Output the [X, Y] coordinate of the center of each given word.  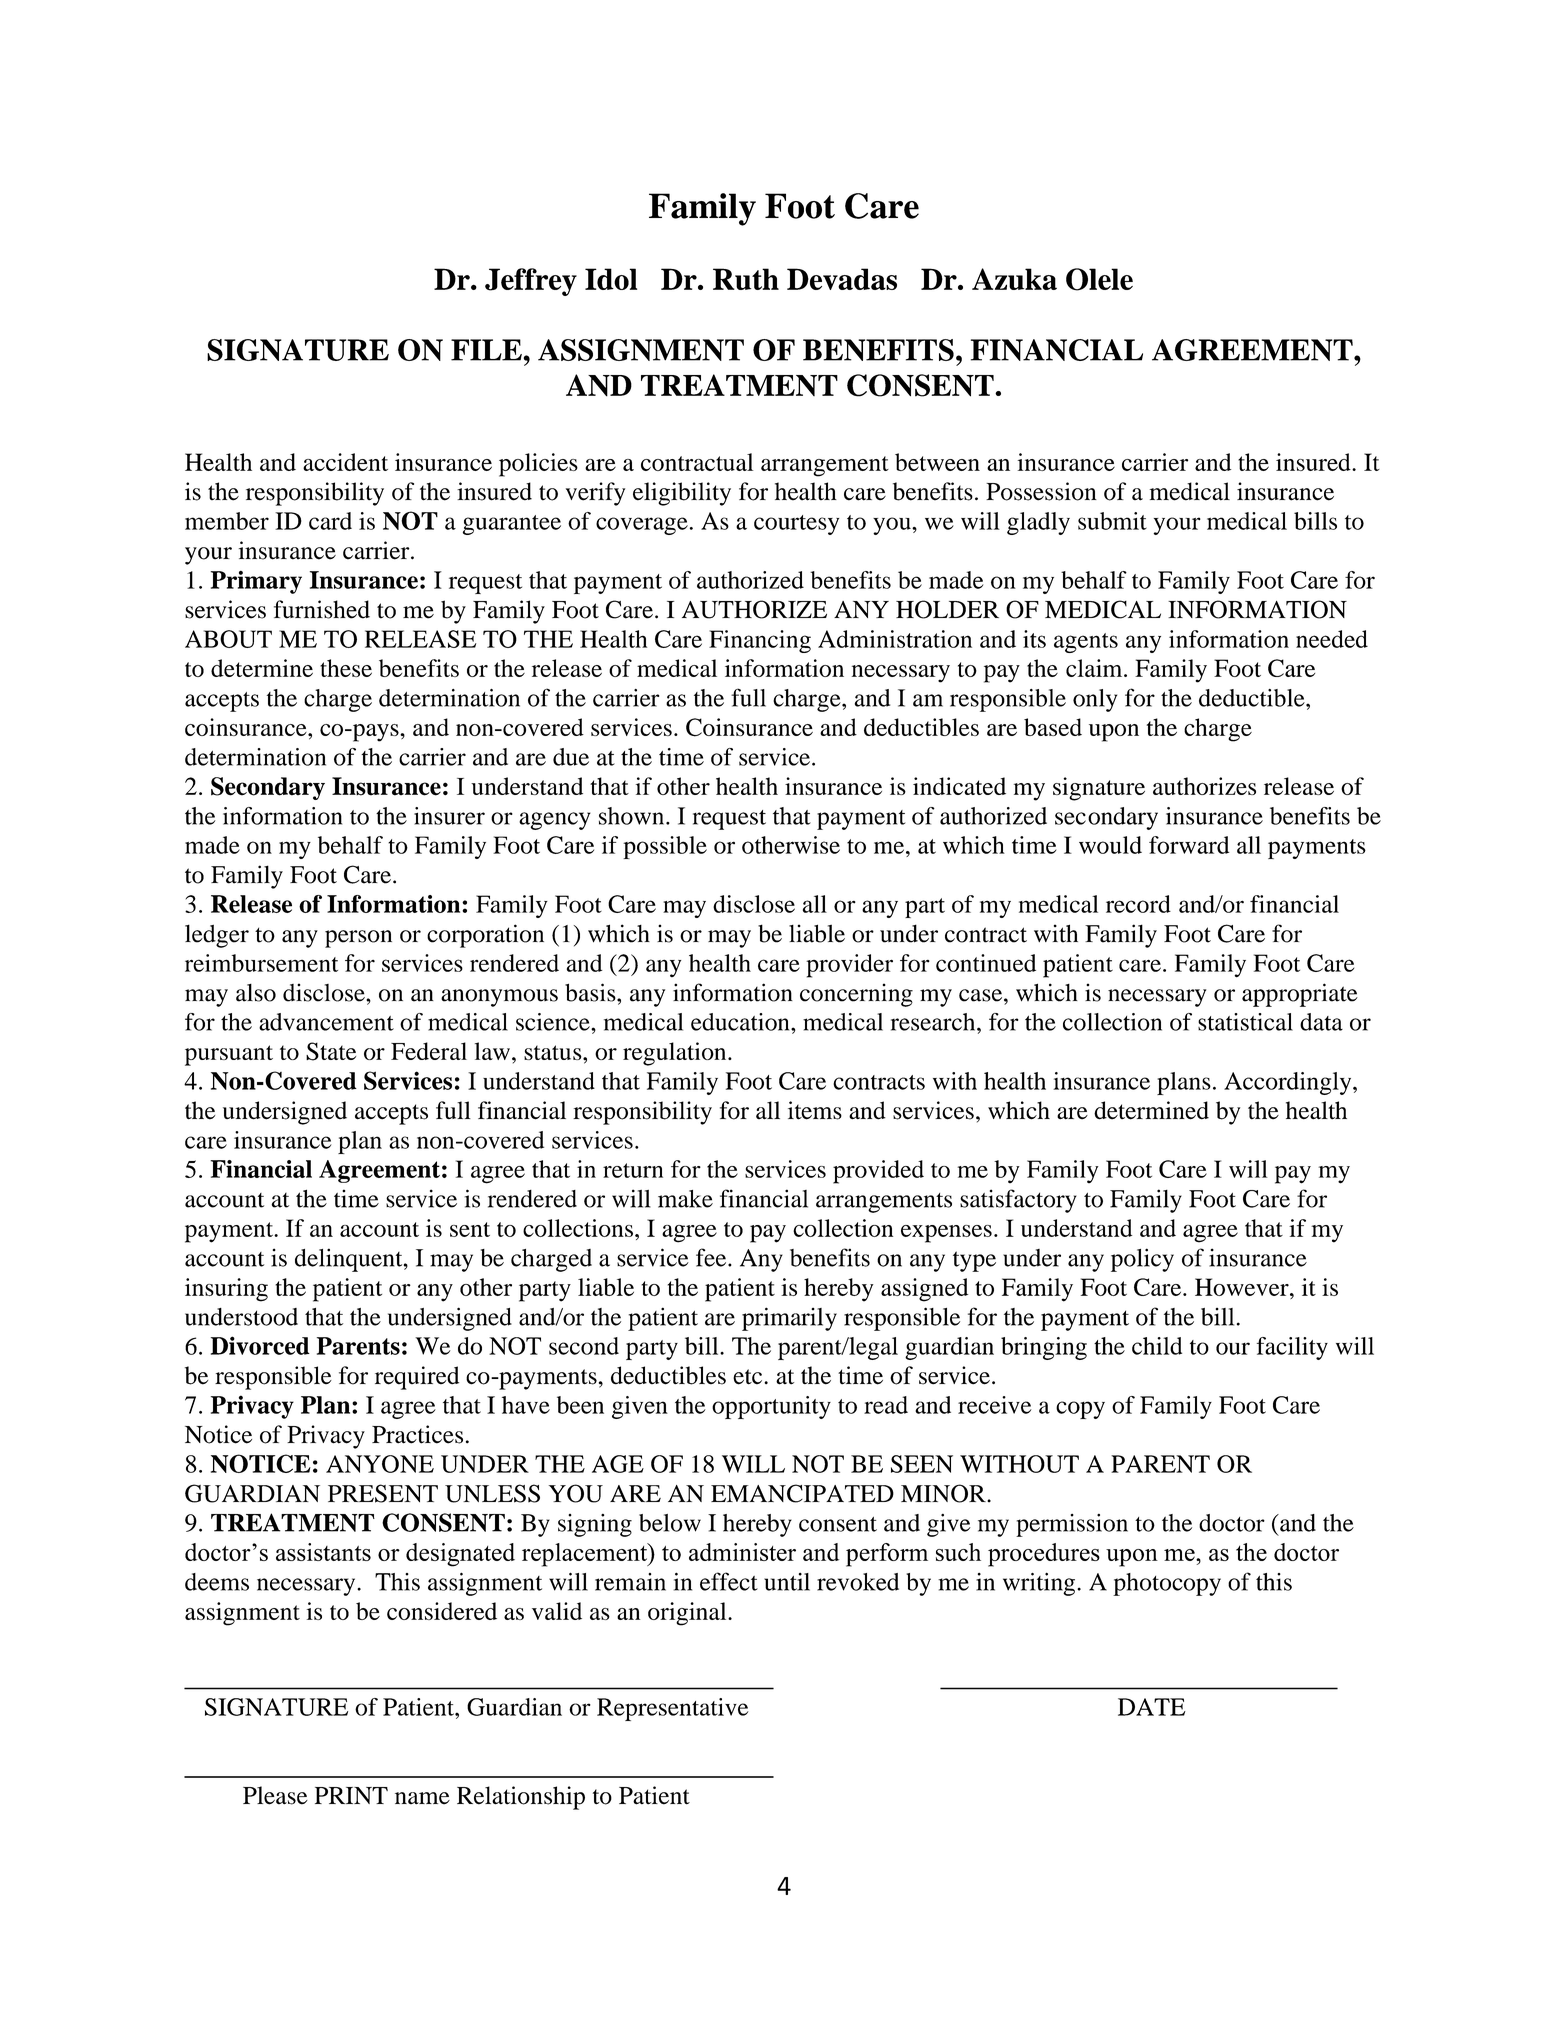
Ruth [746, 279]
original [688, 1614]
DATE [1152, 1707]
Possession [1041, 491]
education [741, 1022]
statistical [1245, 1022]
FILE [486, 350]
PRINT [351, 1795]
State [331, 1051]
